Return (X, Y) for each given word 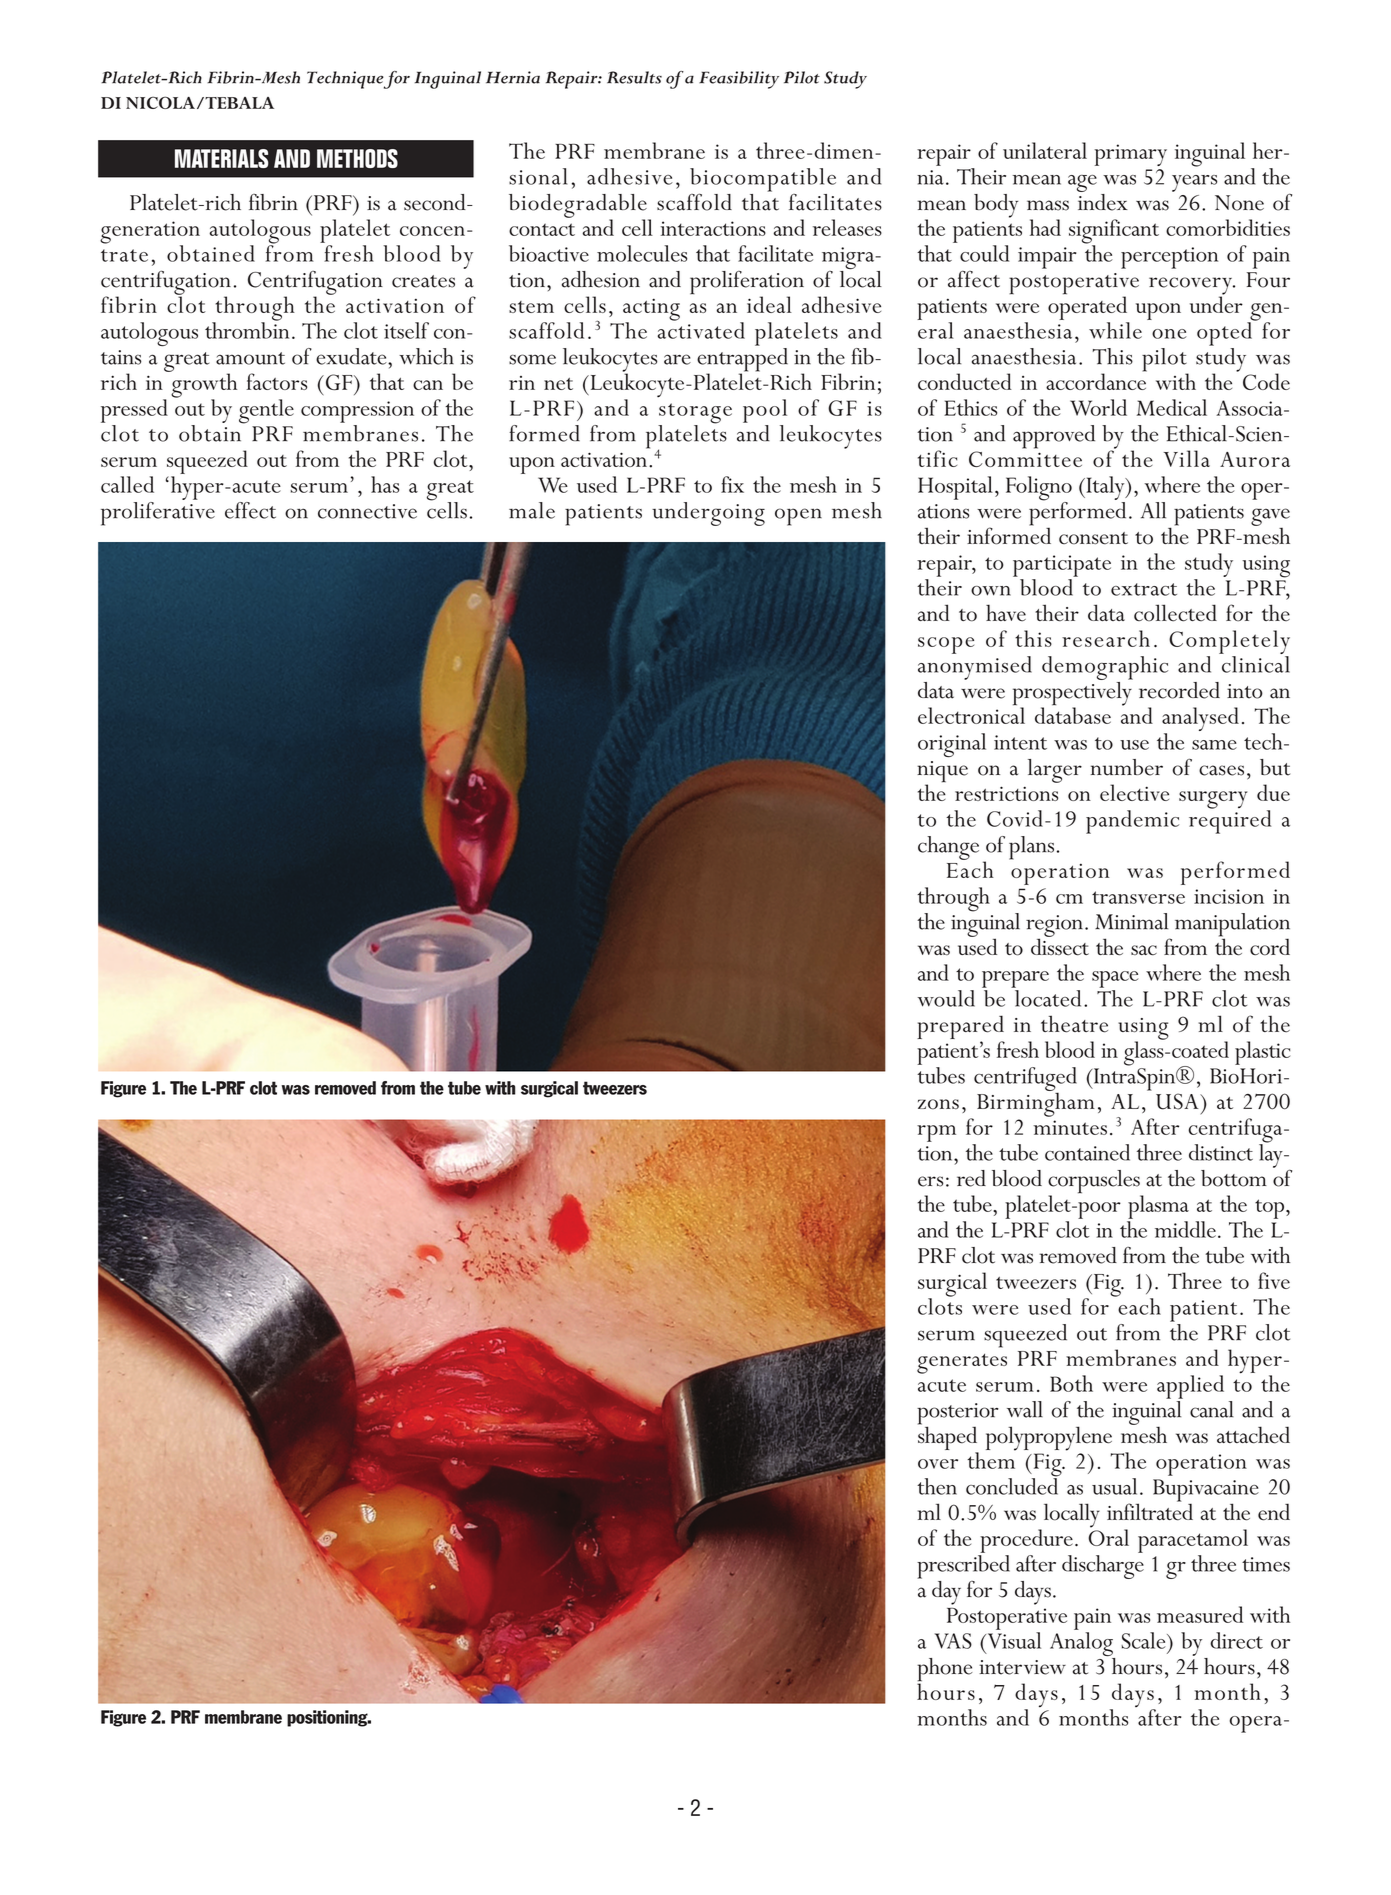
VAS (953, 1641)
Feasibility (739, 80)
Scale (1144, 1640)
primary (1130, 155)
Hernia (513, 77)
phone (944, 1671)
